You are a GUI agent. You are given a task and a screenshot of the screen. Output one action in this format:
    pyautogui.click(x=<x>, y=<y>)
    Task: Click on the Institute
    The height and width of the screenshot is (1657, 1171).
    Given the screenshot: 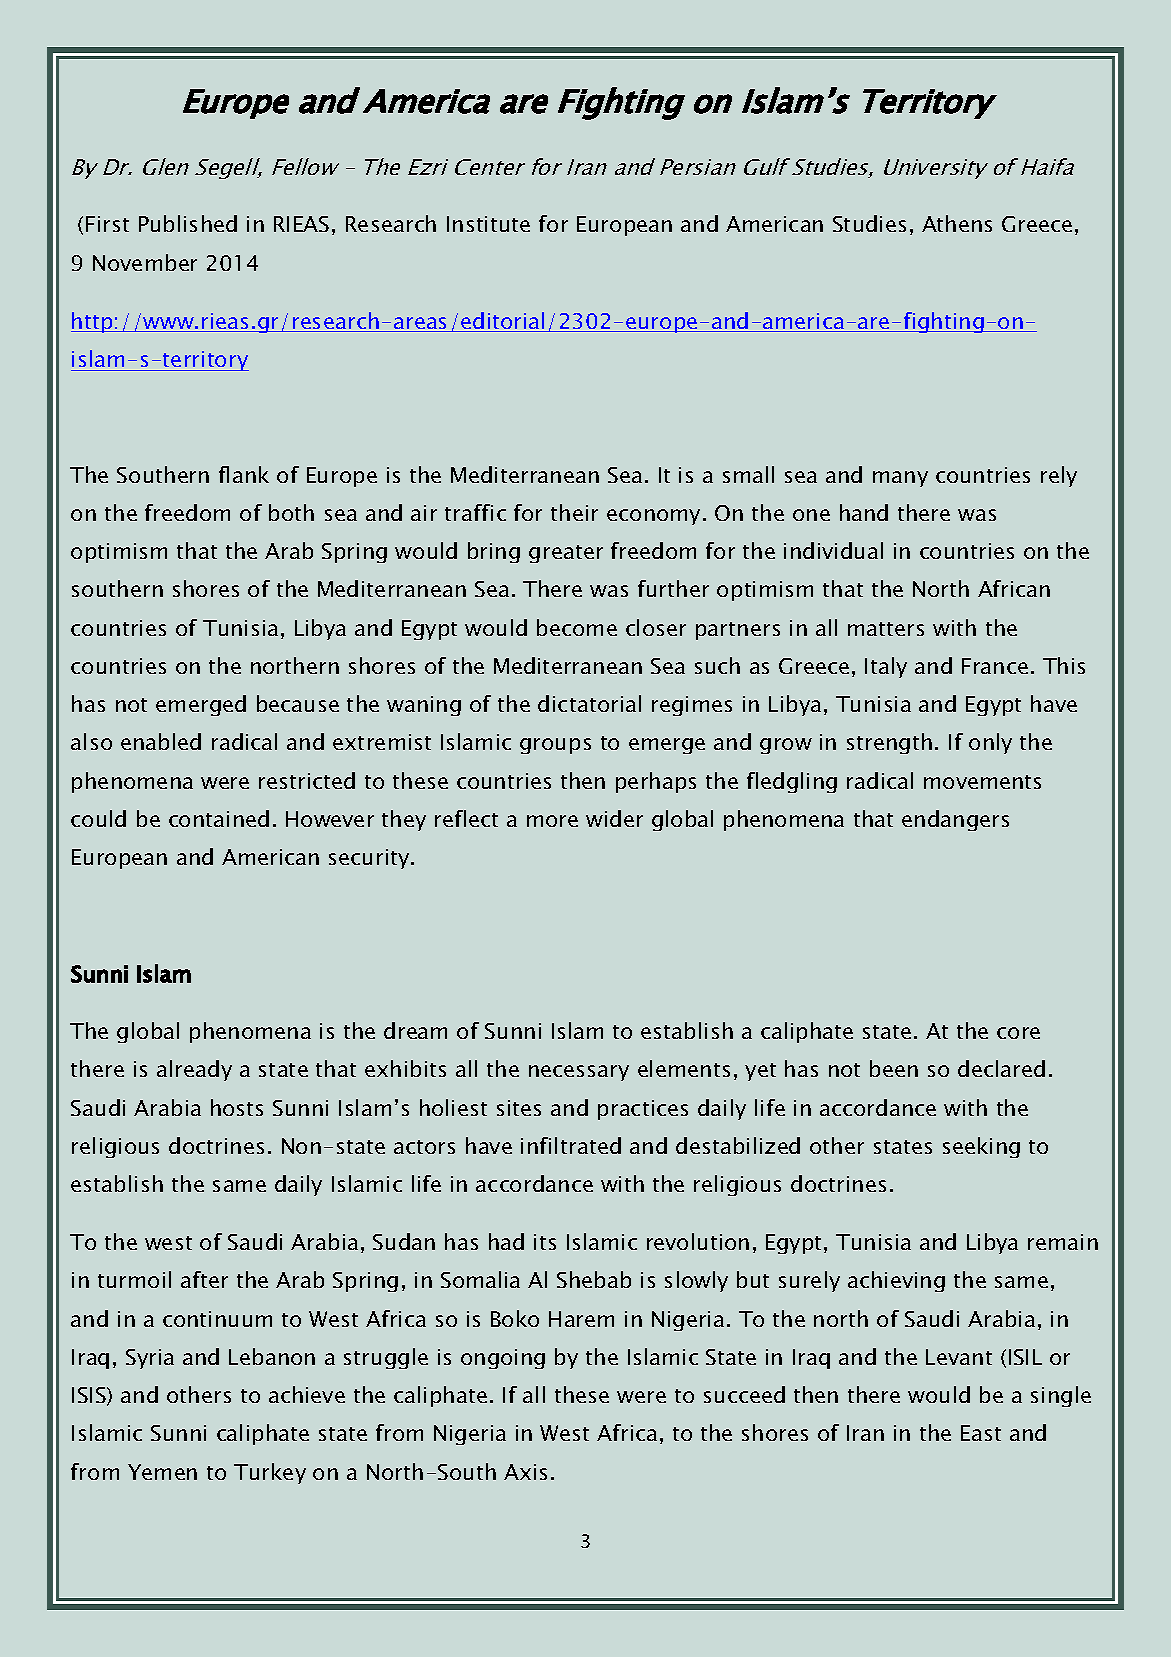 What is the action you would take?
    pyautogui.click(x=488, y=224)
